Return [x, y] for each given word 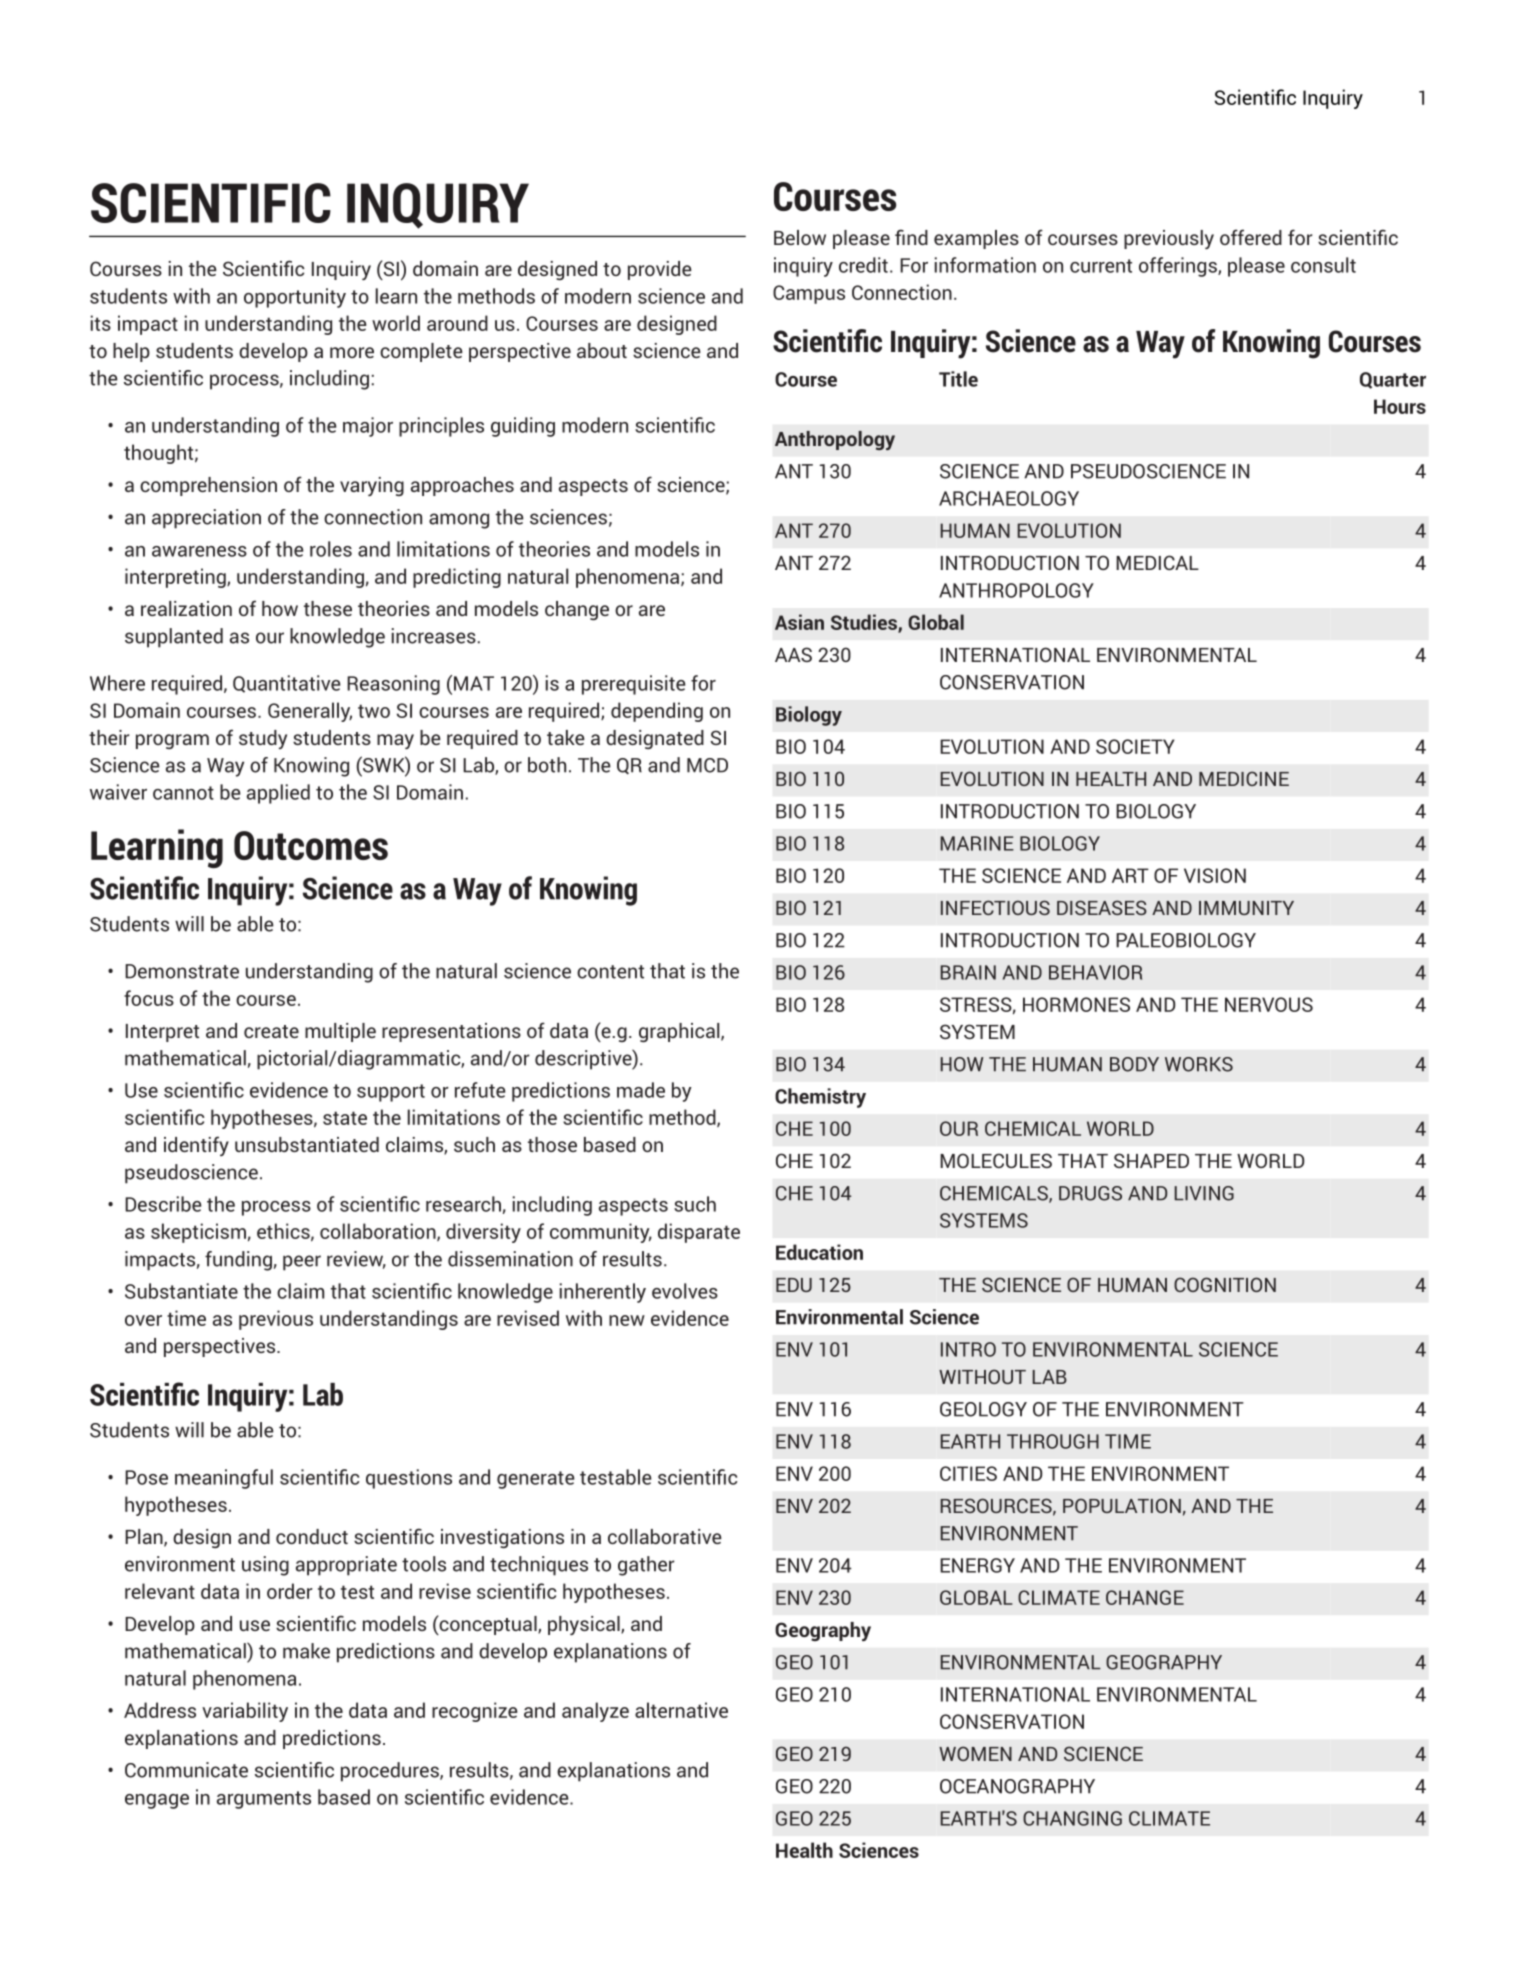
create [271, 1031]
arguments [264, 1800]
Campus [809, 294]
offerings [1179, 267]
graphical [680, 1032]
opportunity [295, 298]
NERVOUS [1269, 1004]
